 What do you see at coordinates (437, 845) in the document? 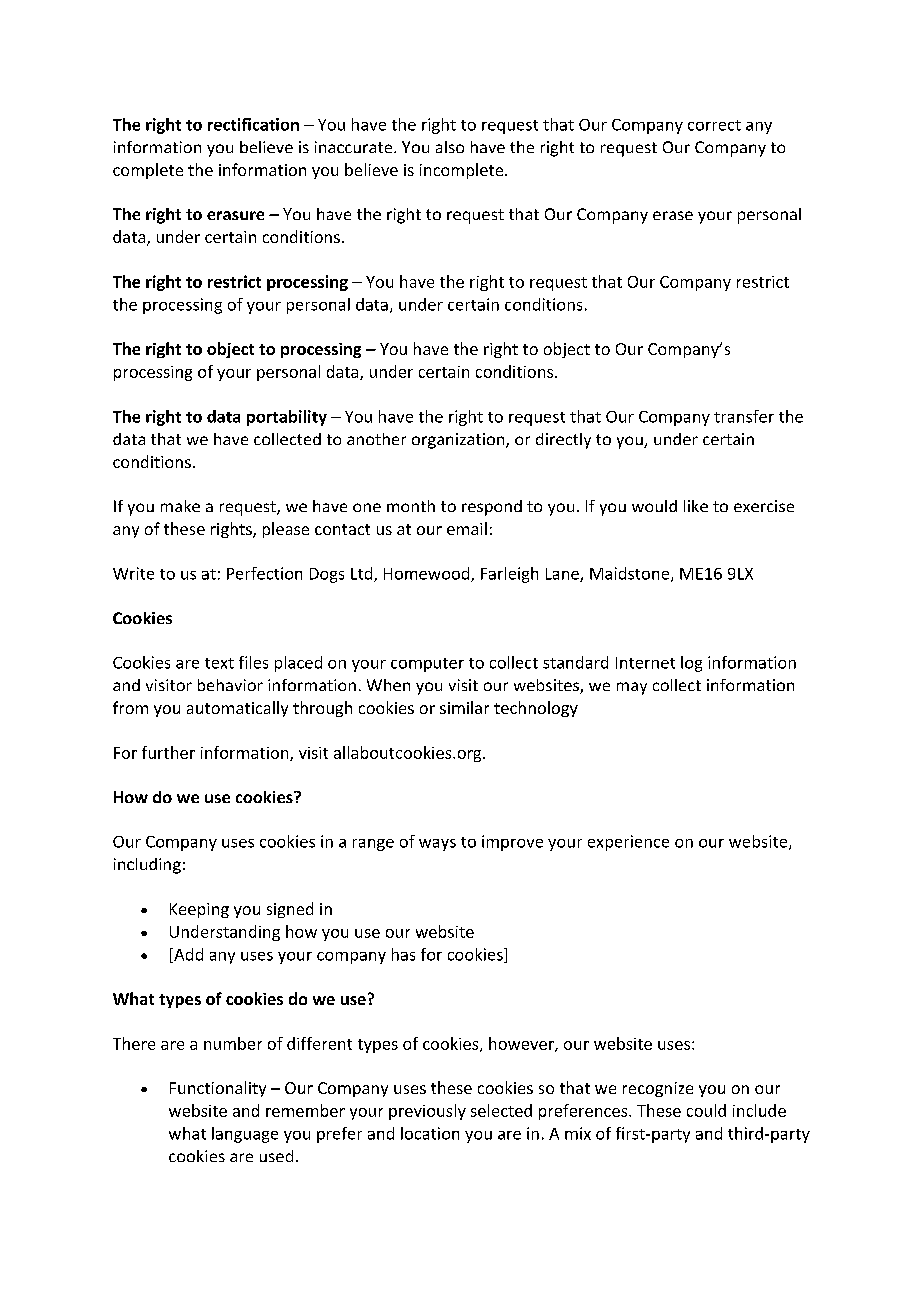
I see `ways` at bounding box center [437, 845].
